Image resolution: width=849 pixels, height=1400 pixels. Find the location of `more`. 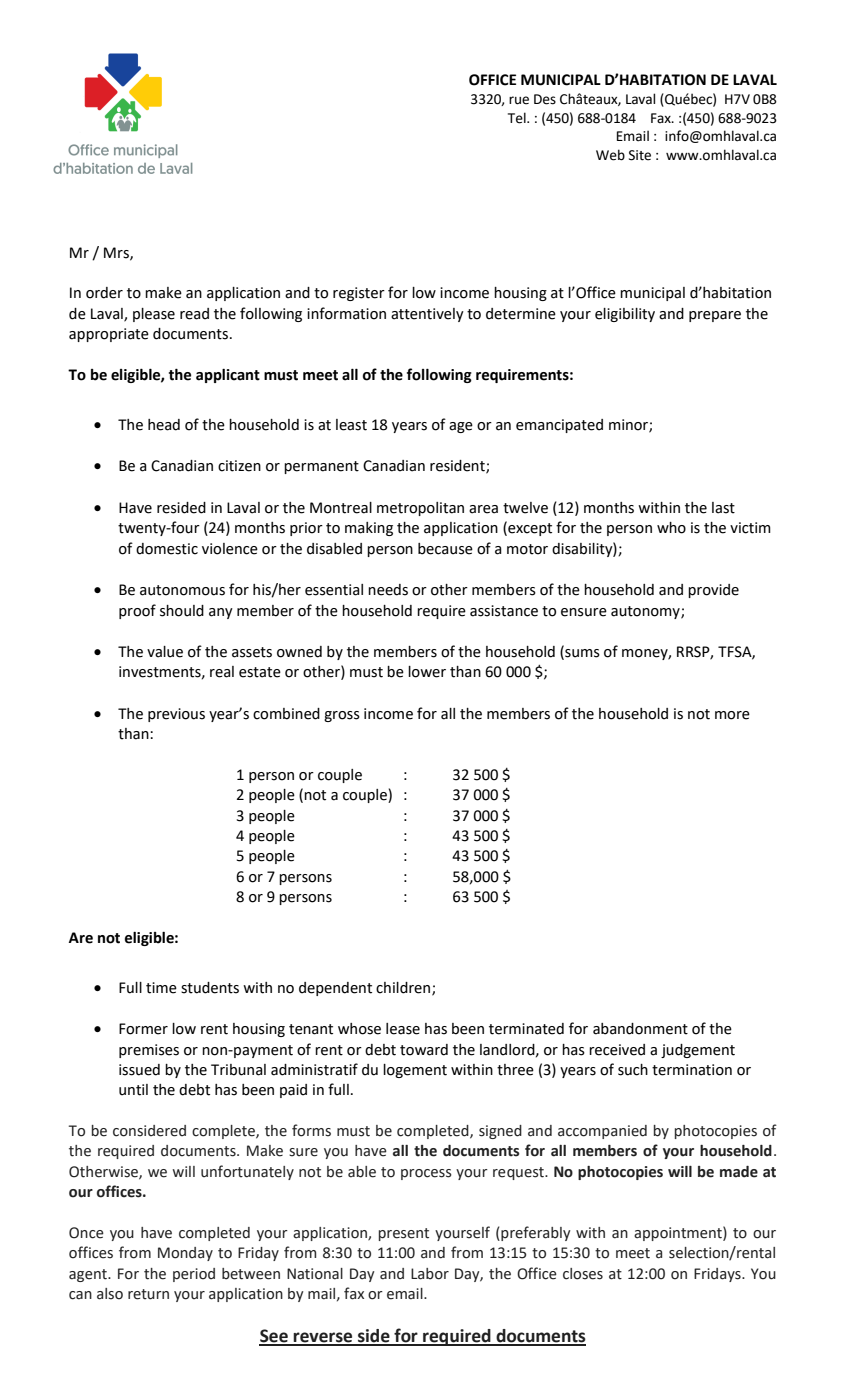

more is located at coordinates (732, 715).
